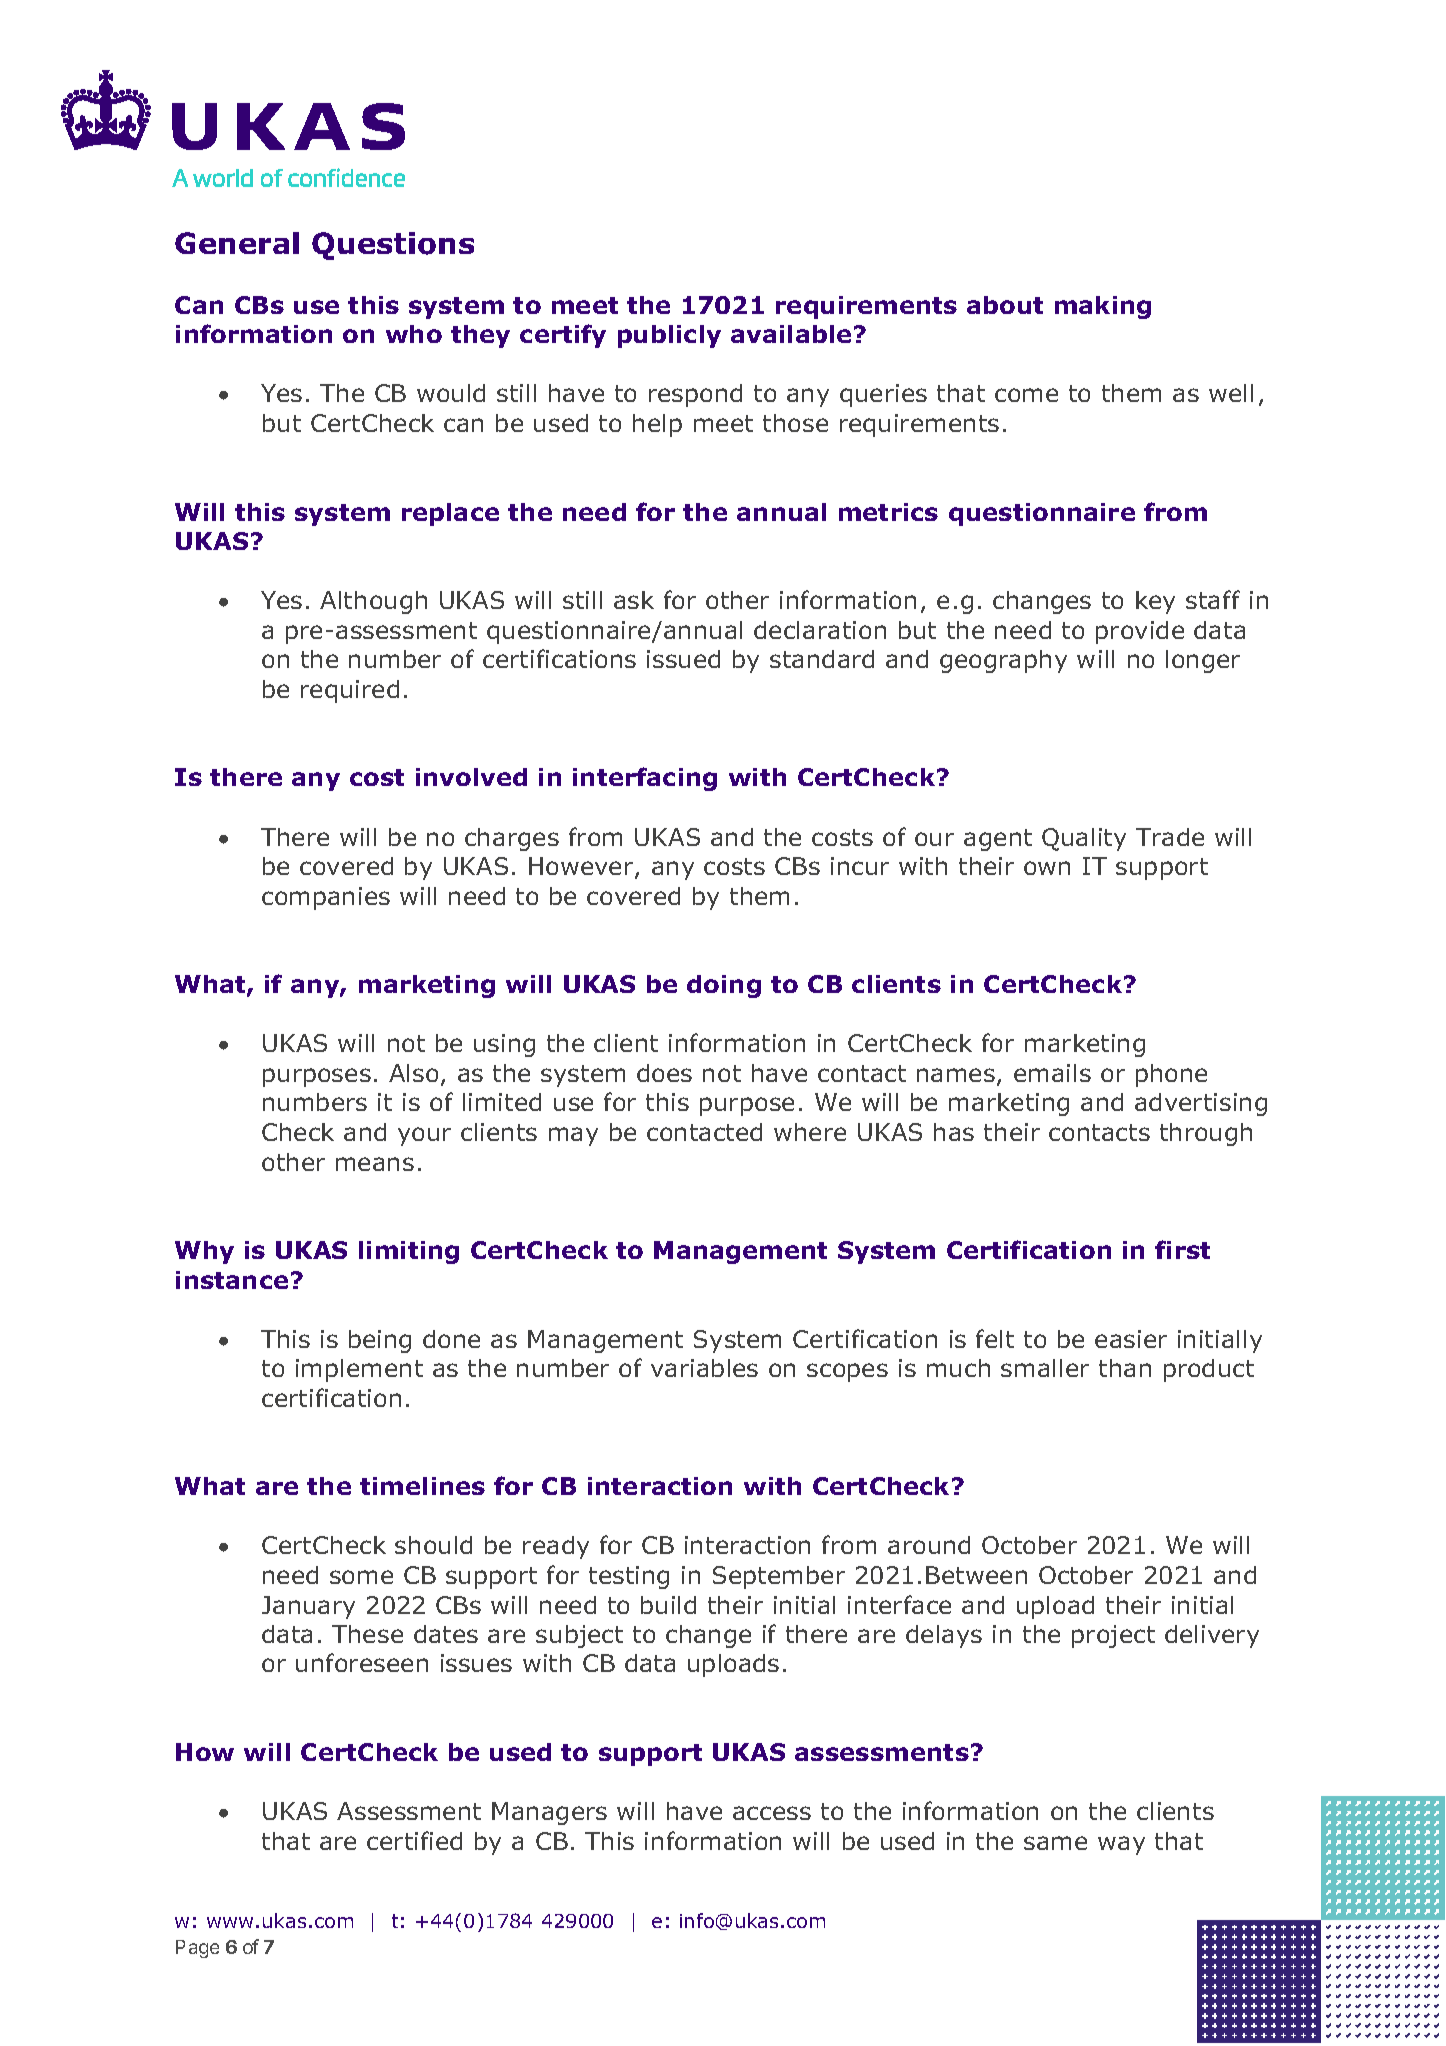 The height and width of the image is (2046, 1446). Describe the element at coordinates (414, 1840) in the image. I see `certified` at that location.
